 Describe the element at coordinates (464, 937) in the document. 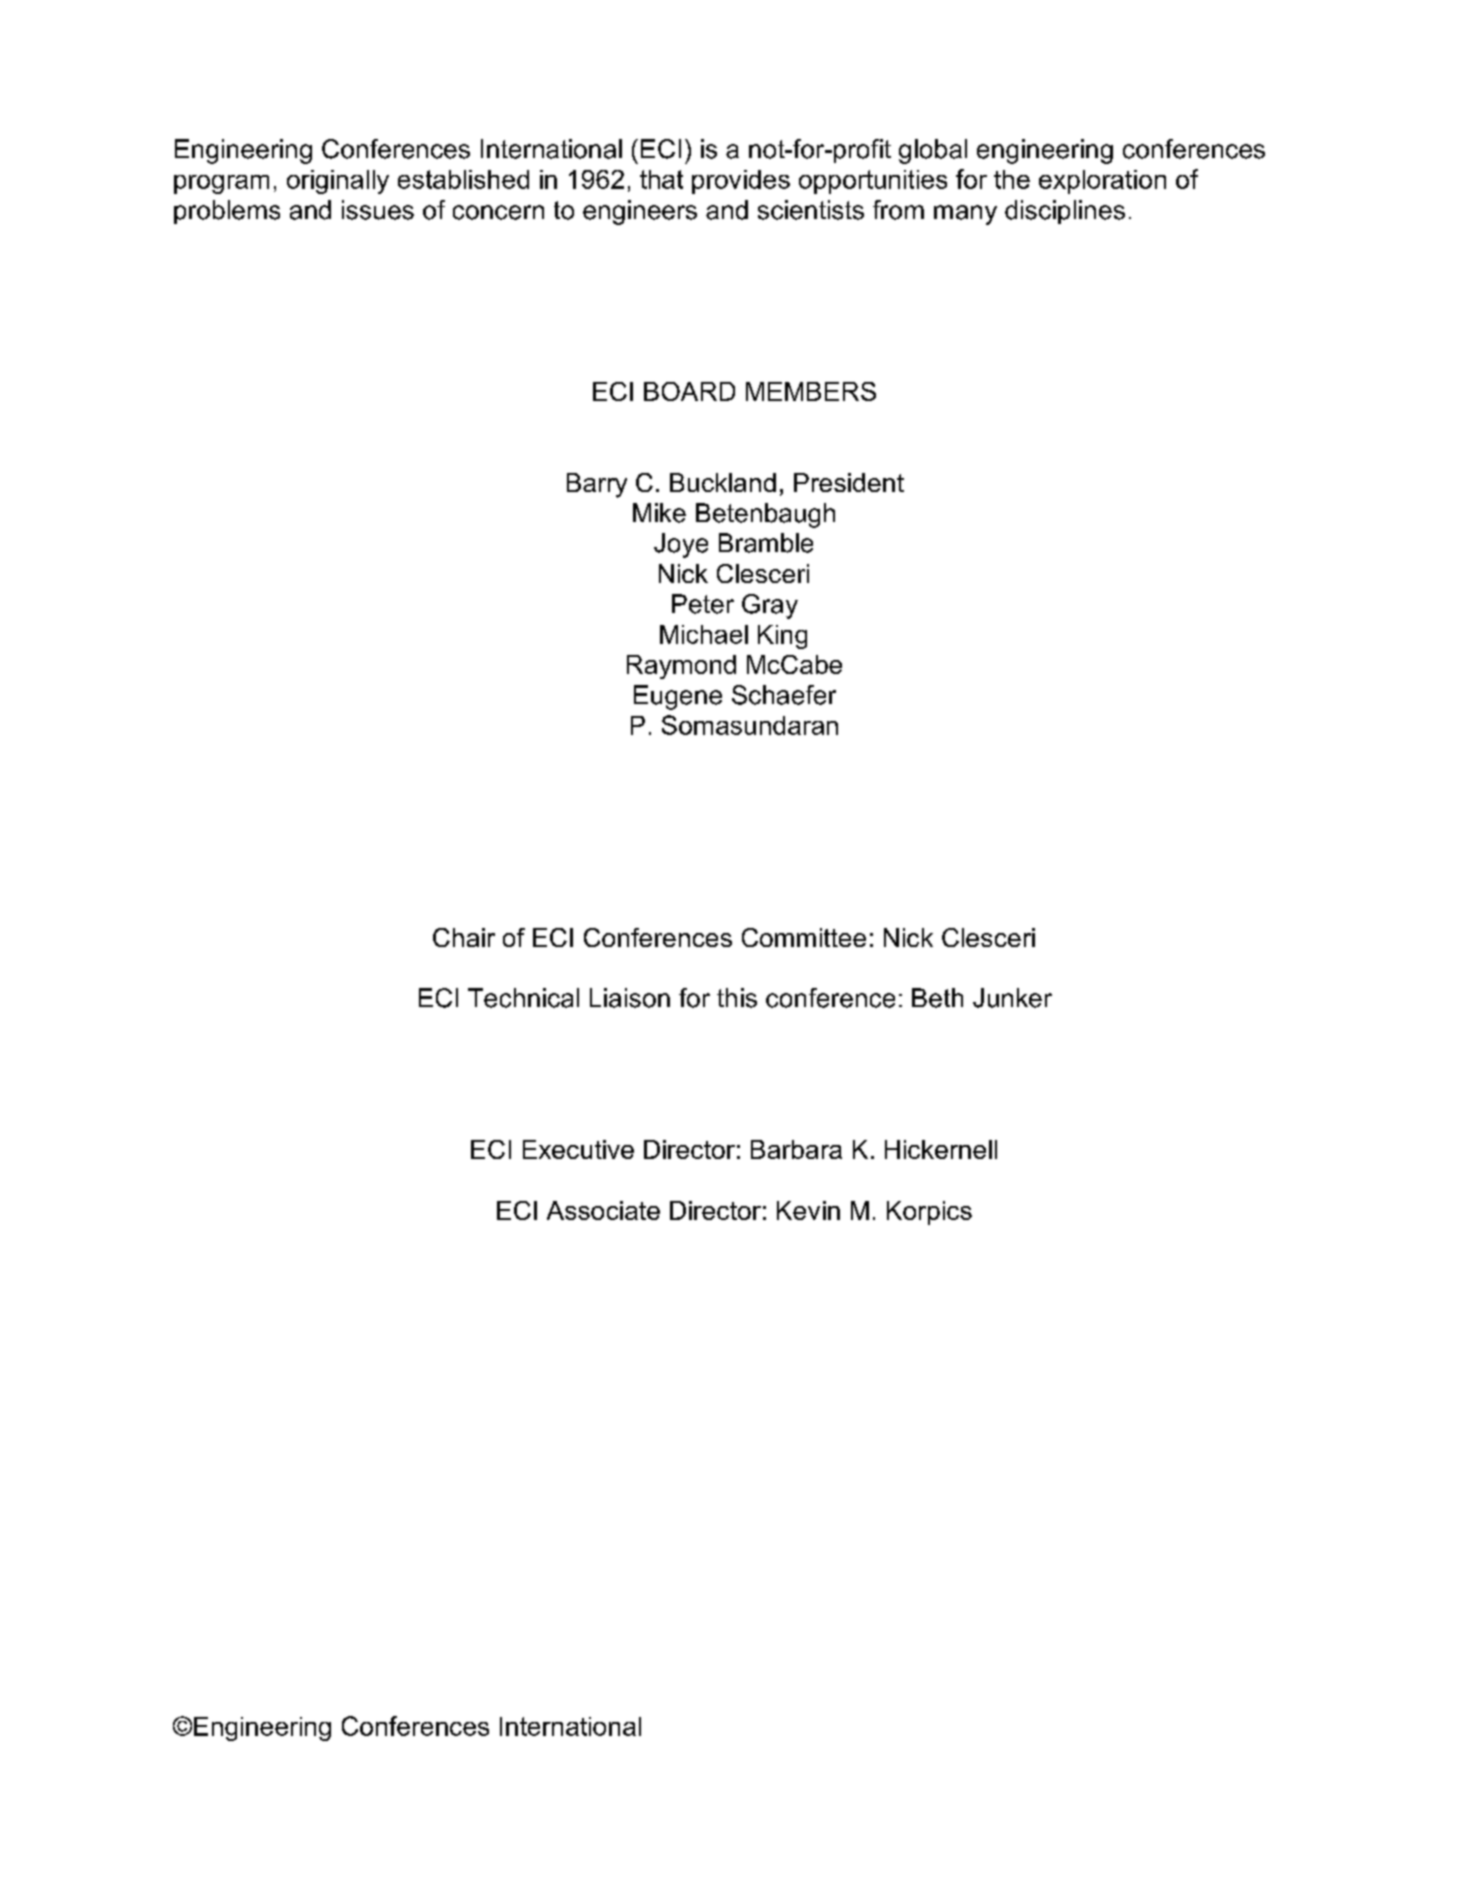

I see `Chair` at that location.
